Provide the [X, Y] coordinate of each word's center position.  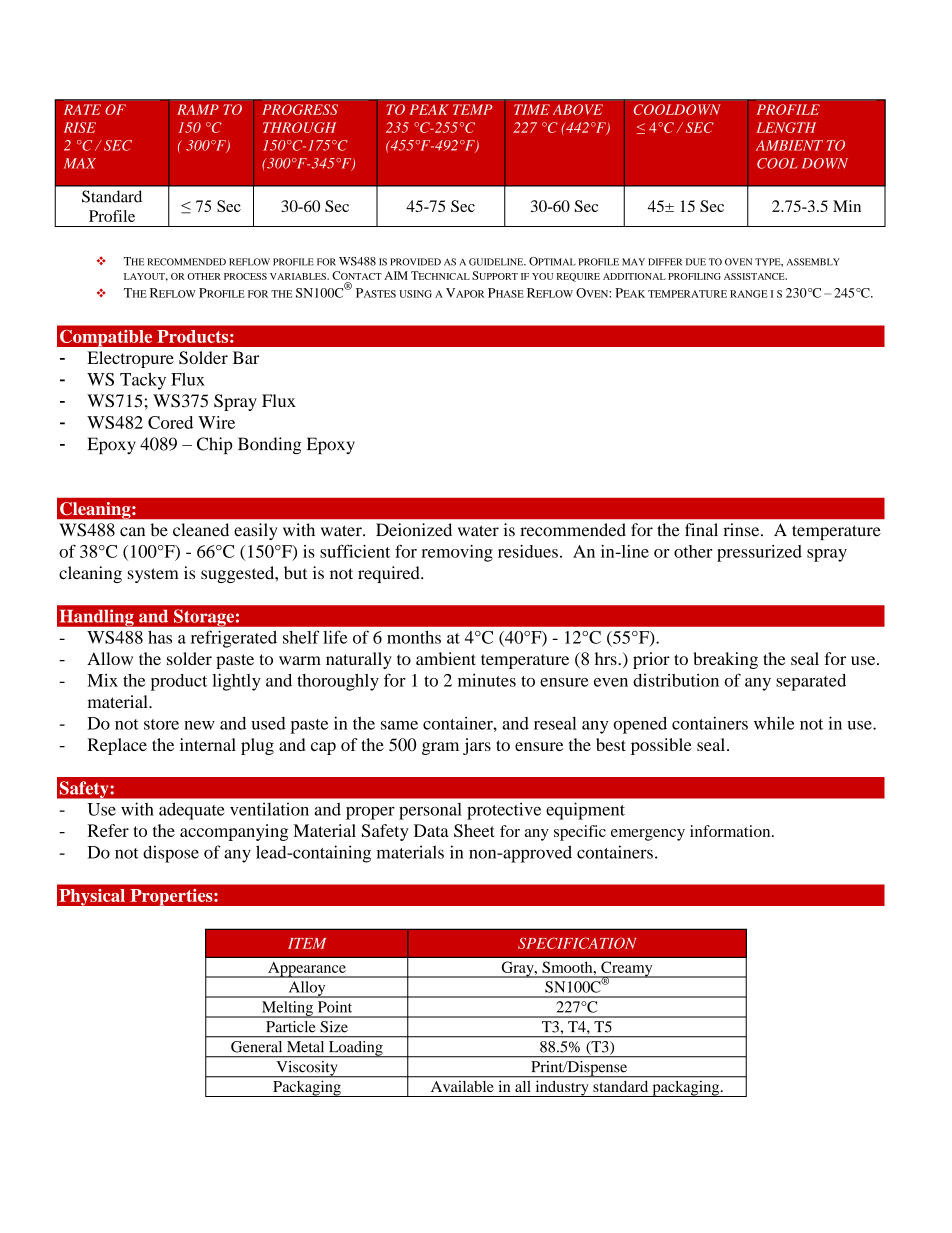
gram [440, 748]
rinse [742, 530]
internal [208, 744]
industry [562, 1089]
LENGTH [786, 127]
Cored [170, 422]
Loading [355, 1049]
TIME [532, 109]
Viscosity [307, 1069]
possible [661, 746]
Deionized [414, 530]
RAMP [198, 109]
